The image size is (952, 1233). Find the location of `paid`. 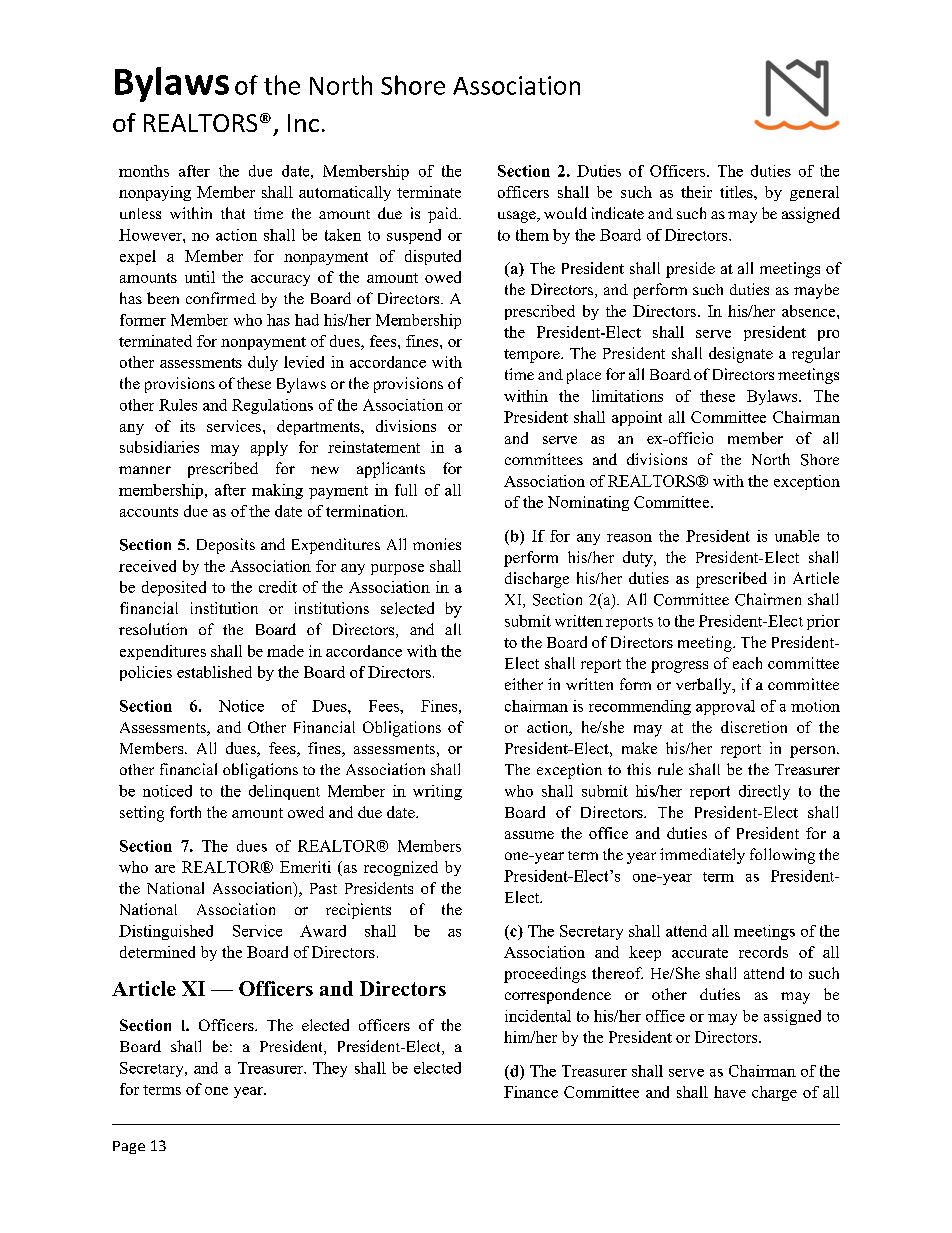

paid is located at coordinates (444, 215).
